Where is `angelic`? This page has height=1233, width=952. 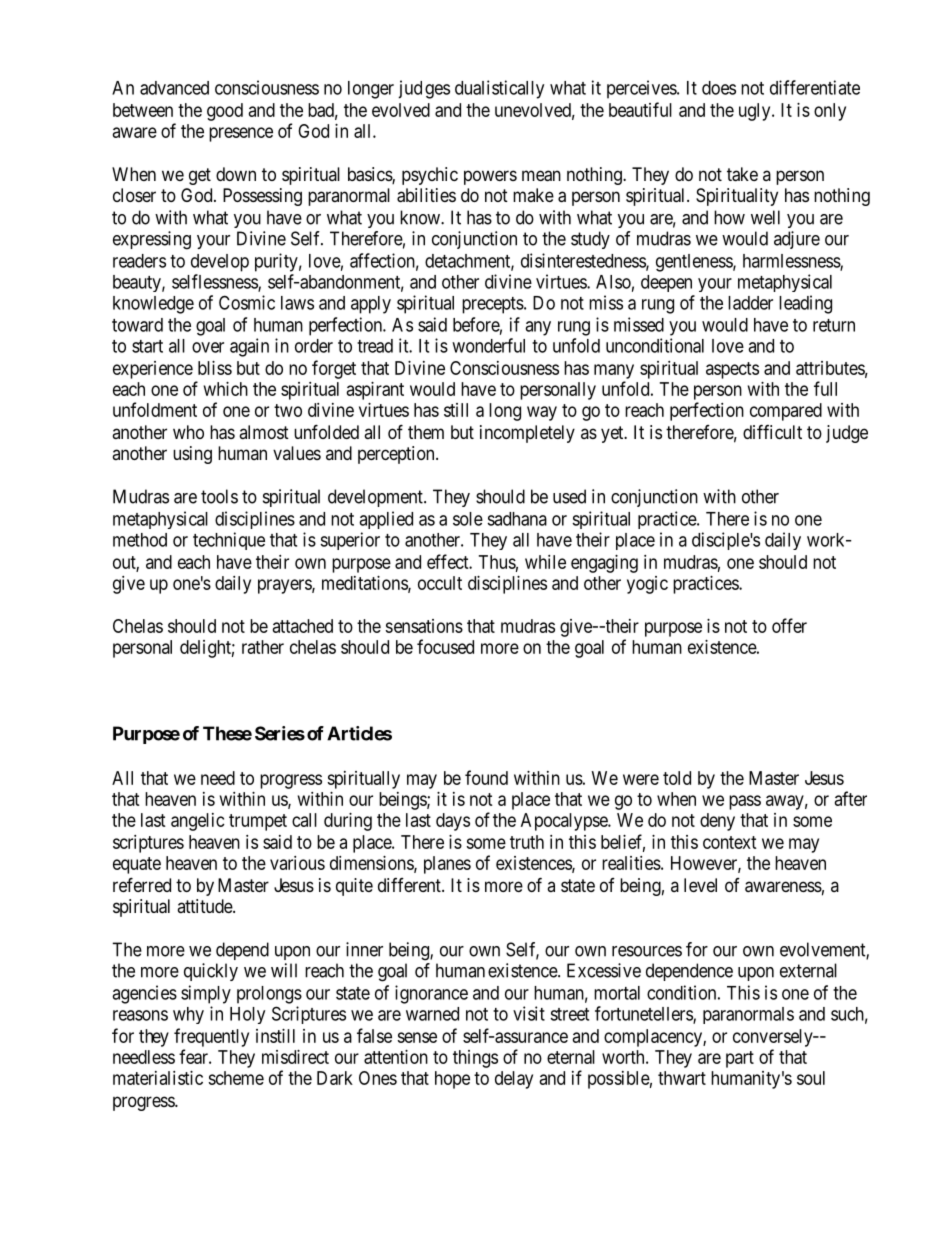
angelic is located at coordinates (198, 822).
